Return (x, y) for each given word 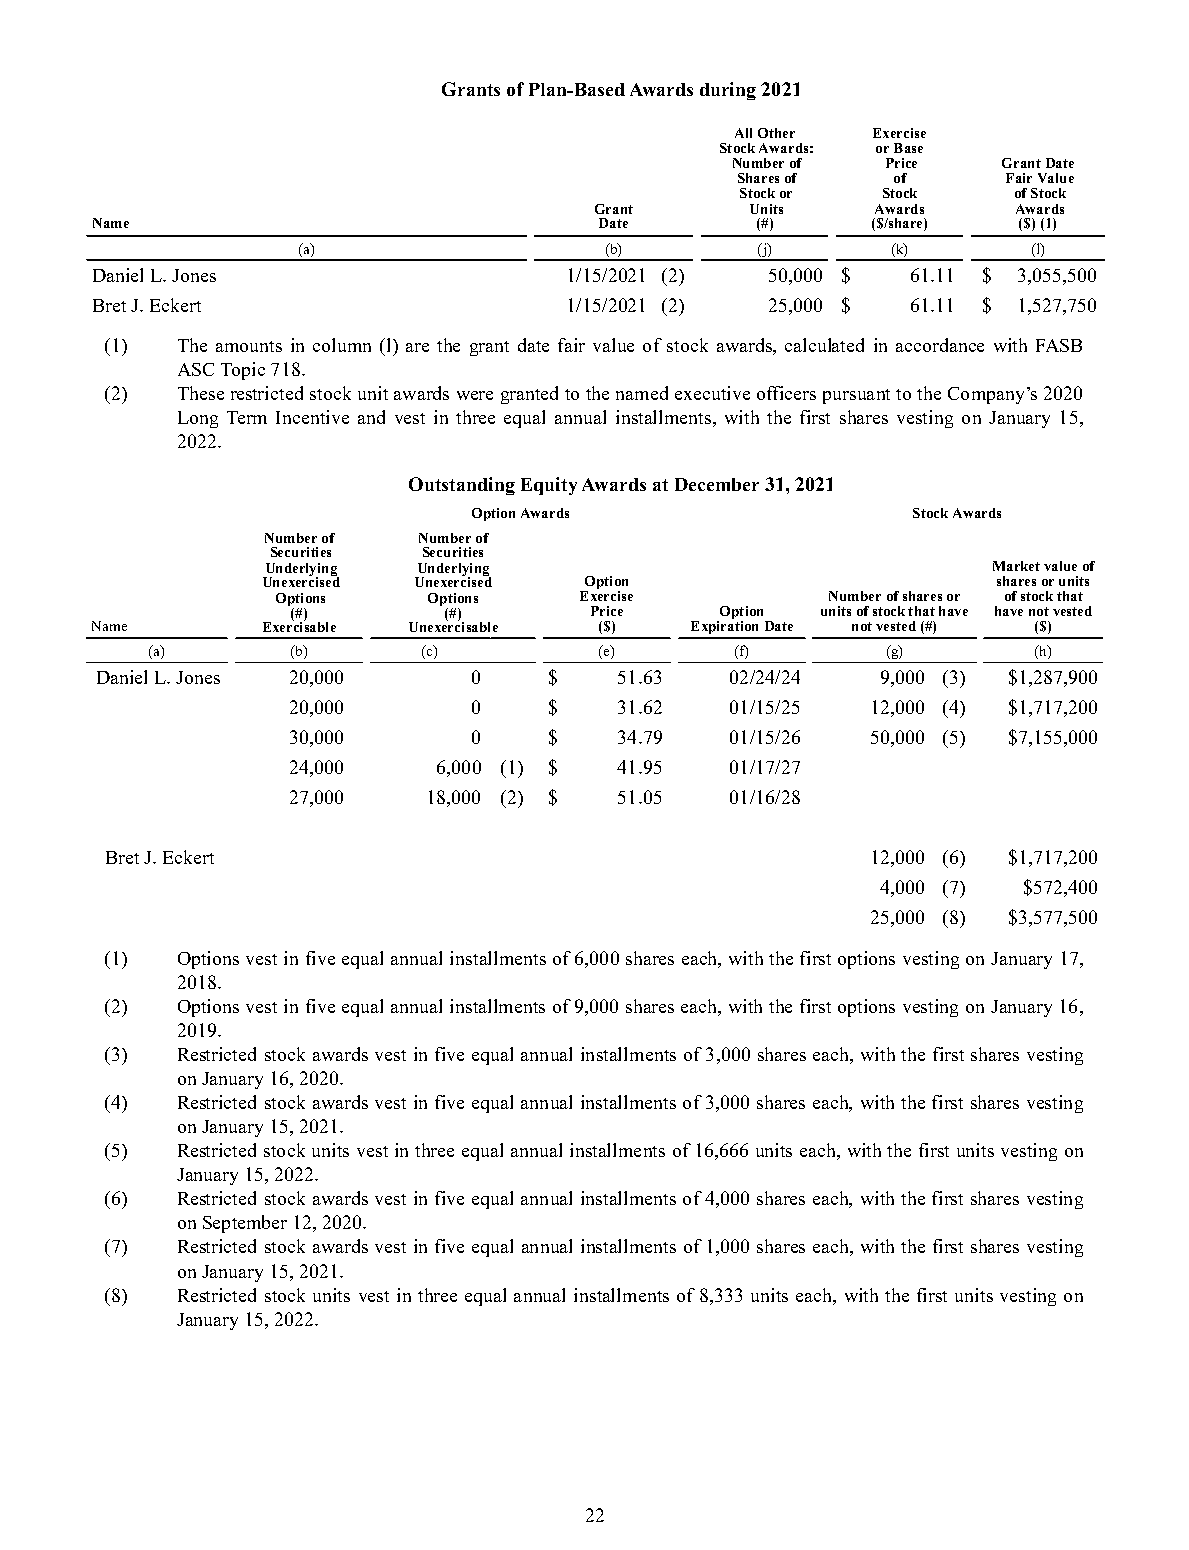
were (475, 395)
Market (1016, 566)
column (342, 345)
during (728, 91)
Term (247, 417)
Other (776, 133)
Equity (549, 486)
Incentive (312, 417)
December (717, 484)
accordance (940, 345)
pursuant (856, 396)
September (245, 1224)
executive (712, 393)
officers (786, 393)
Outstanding (462, 486)
